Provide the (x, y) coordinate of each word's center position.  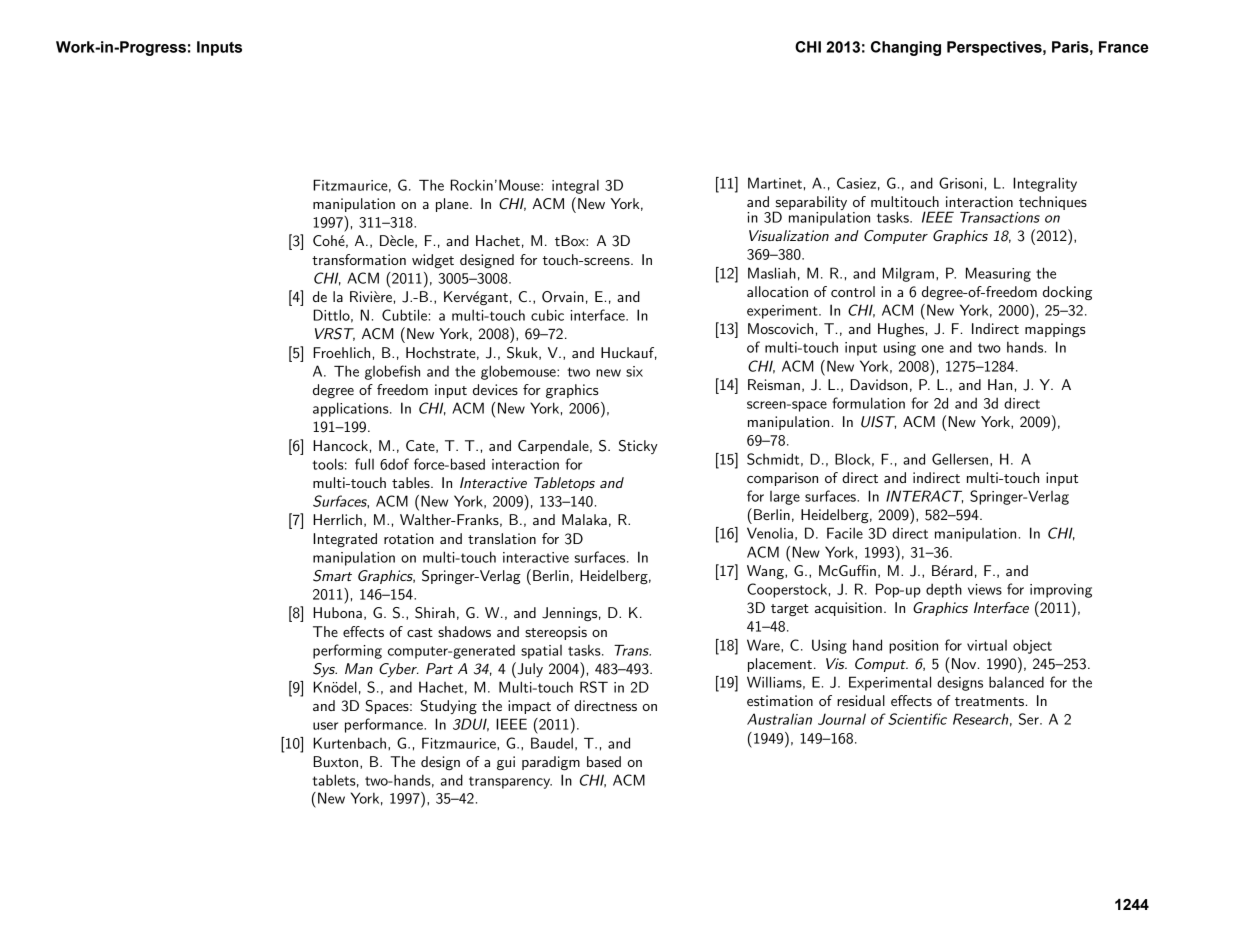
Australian (779, 719)
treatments (989, 701)
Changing (906, 48)
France (1124, 47)
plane (453, 205)
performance (385, 725)
